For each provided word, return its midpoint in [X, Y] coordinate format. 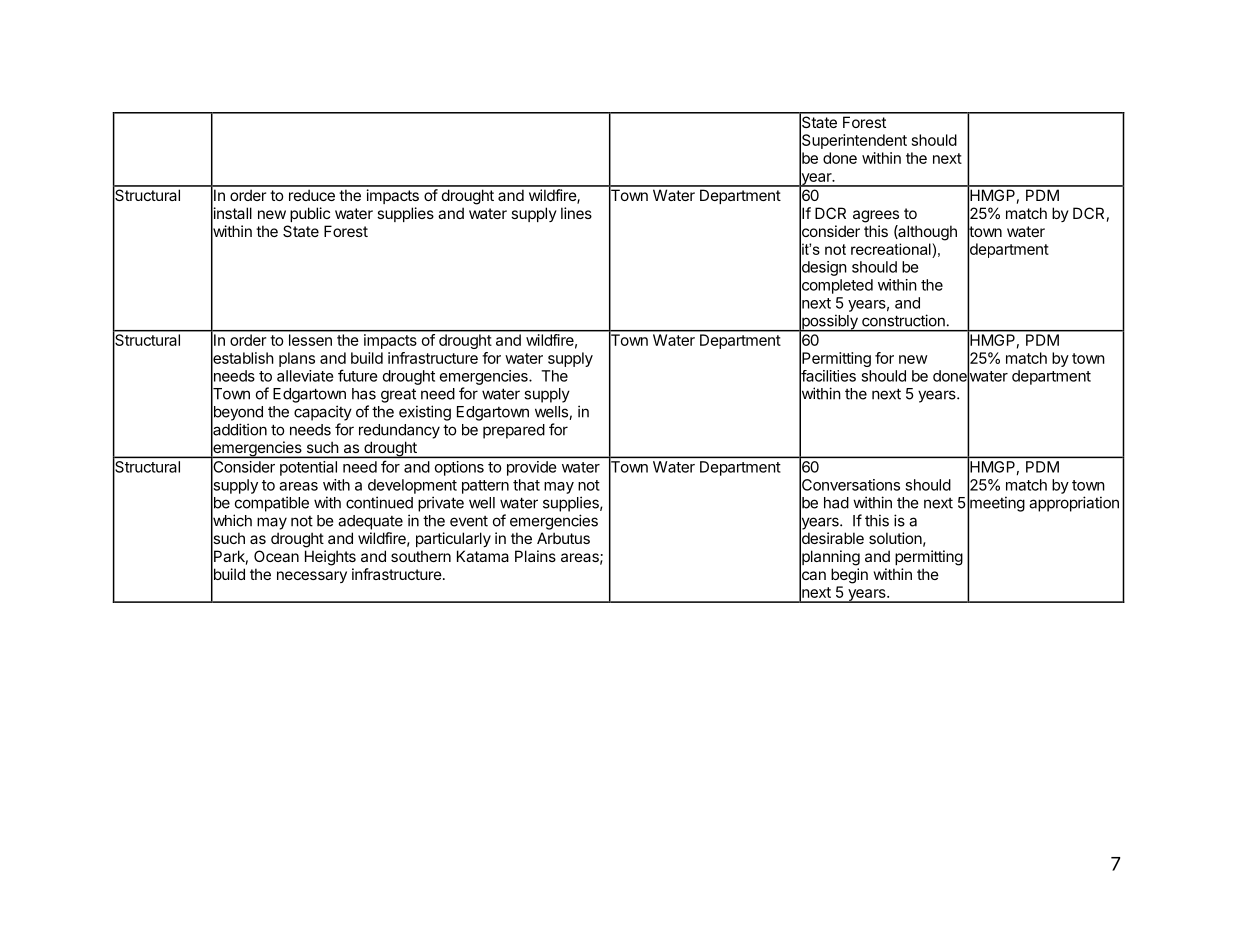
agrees [876, 216]
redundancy [399, 431]
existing [425, 413]
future [358, 375]
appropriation [1074, 504]
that [526, 485]
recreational [892, 249]
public [310, 214]
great [398, 395]
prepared [514, 431]
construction [903, 320]
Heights [330, 558]
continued [379, 502]
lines [576, 213]
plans [297, 359]
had [836, 503]
